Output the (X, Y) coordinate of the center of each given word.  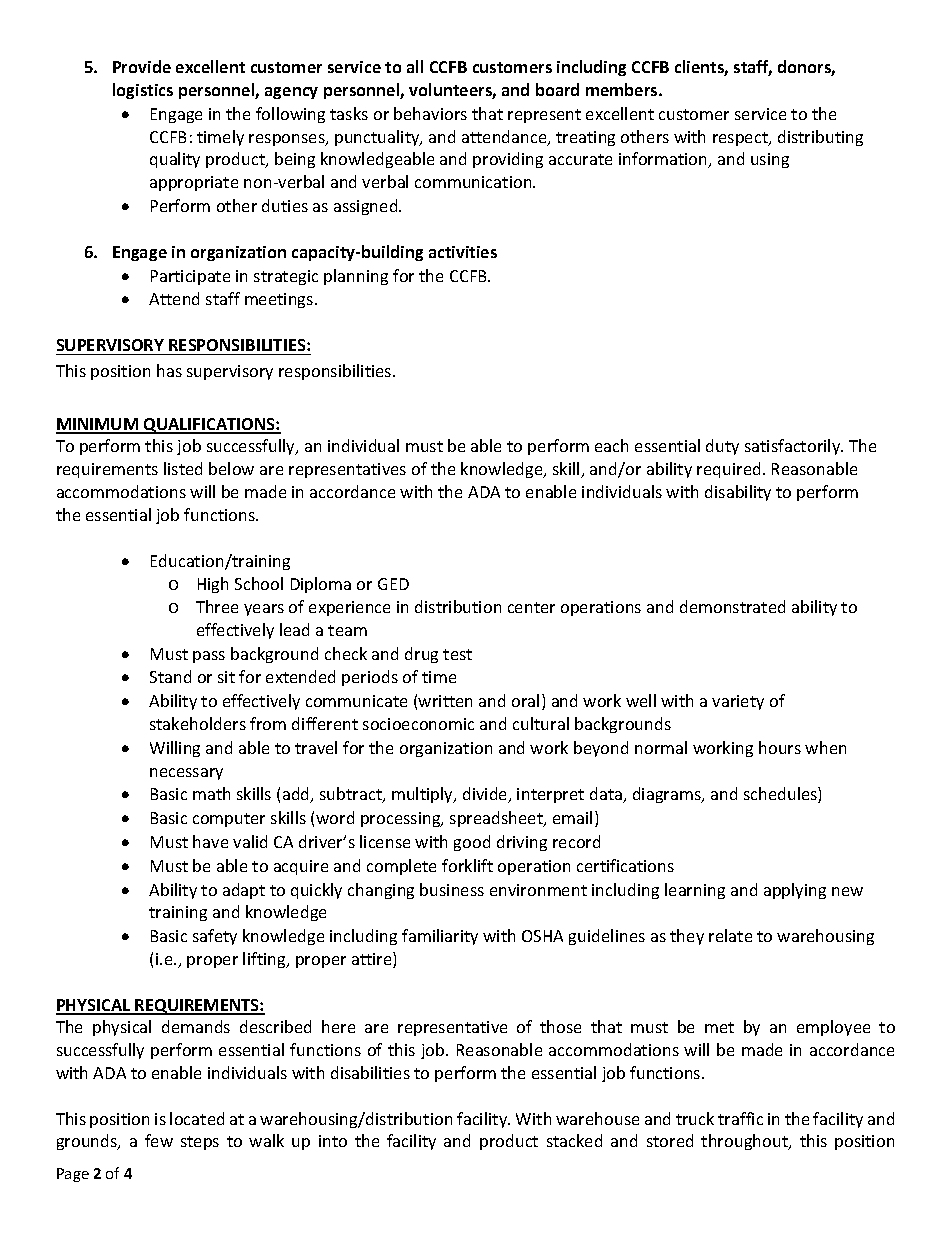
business (452, 889)
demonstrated (732, 606)
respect (741, 139)
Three (217, 606)
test (457, 654)
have (210, 841)
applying (795, 891)
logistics (143, 91)
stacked (574, 1140)
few (159, 1140)
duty (722, 447)
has (169, 370)
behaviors (430, 113)
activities (463, 252)
